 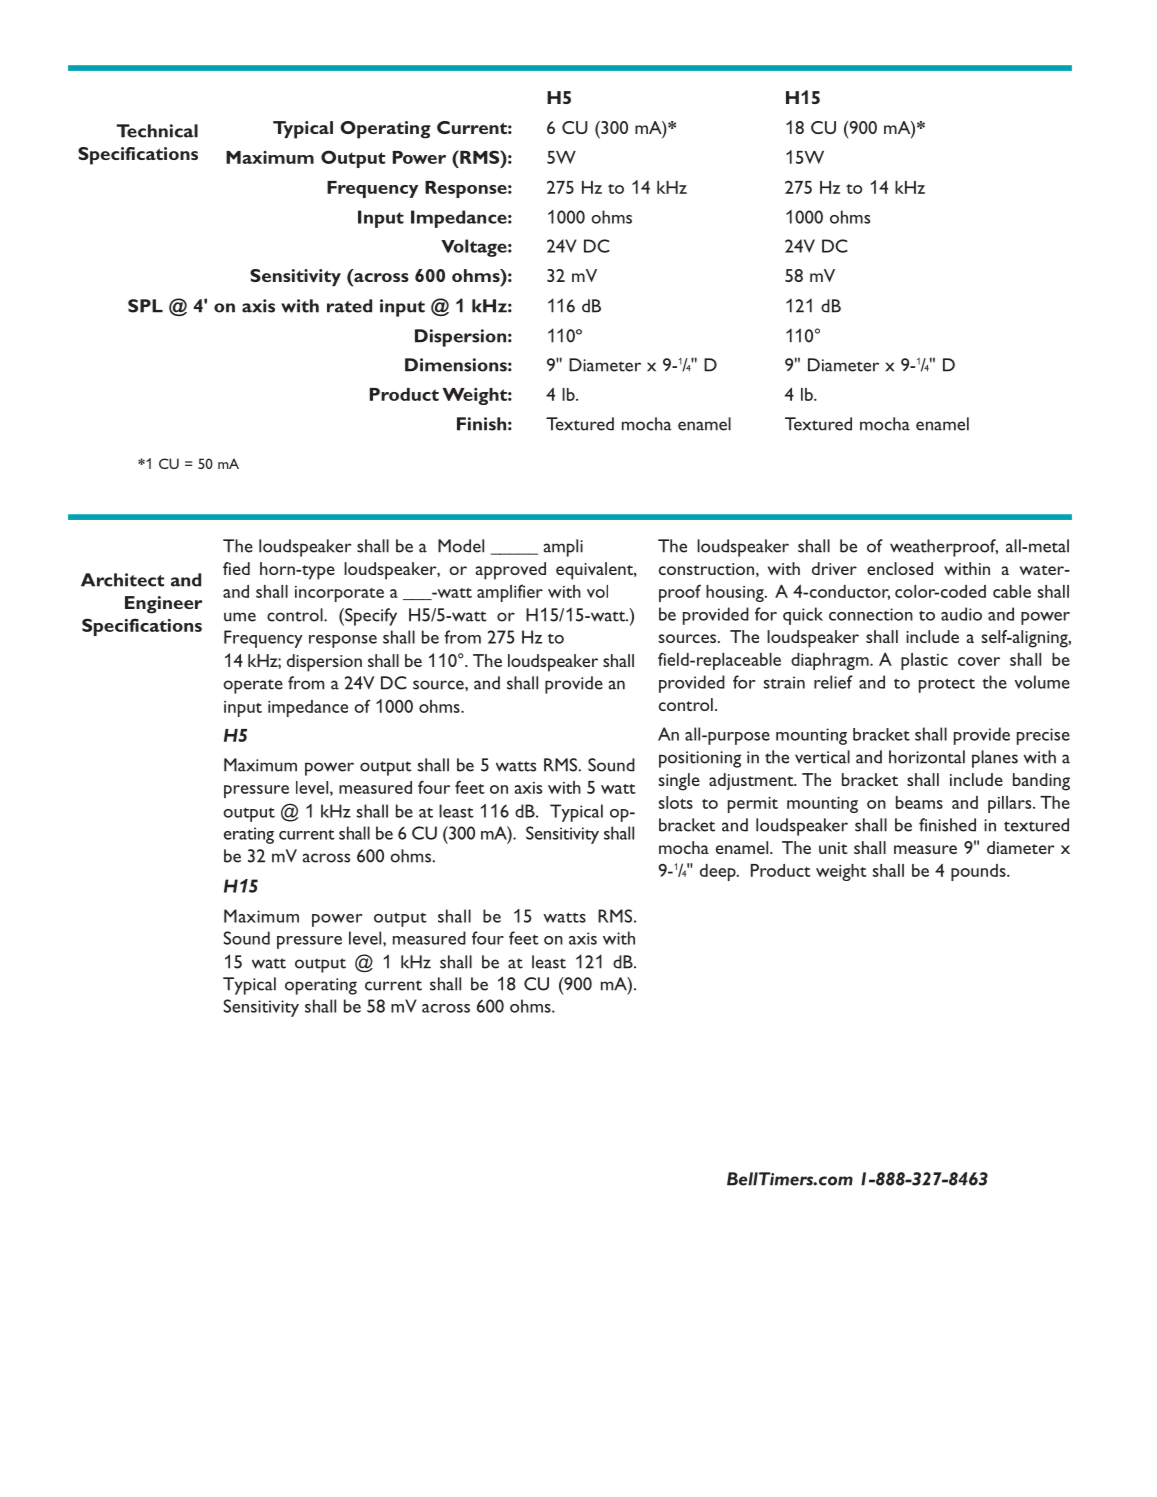 I want to click on protect, so click(x=947, y=685).
